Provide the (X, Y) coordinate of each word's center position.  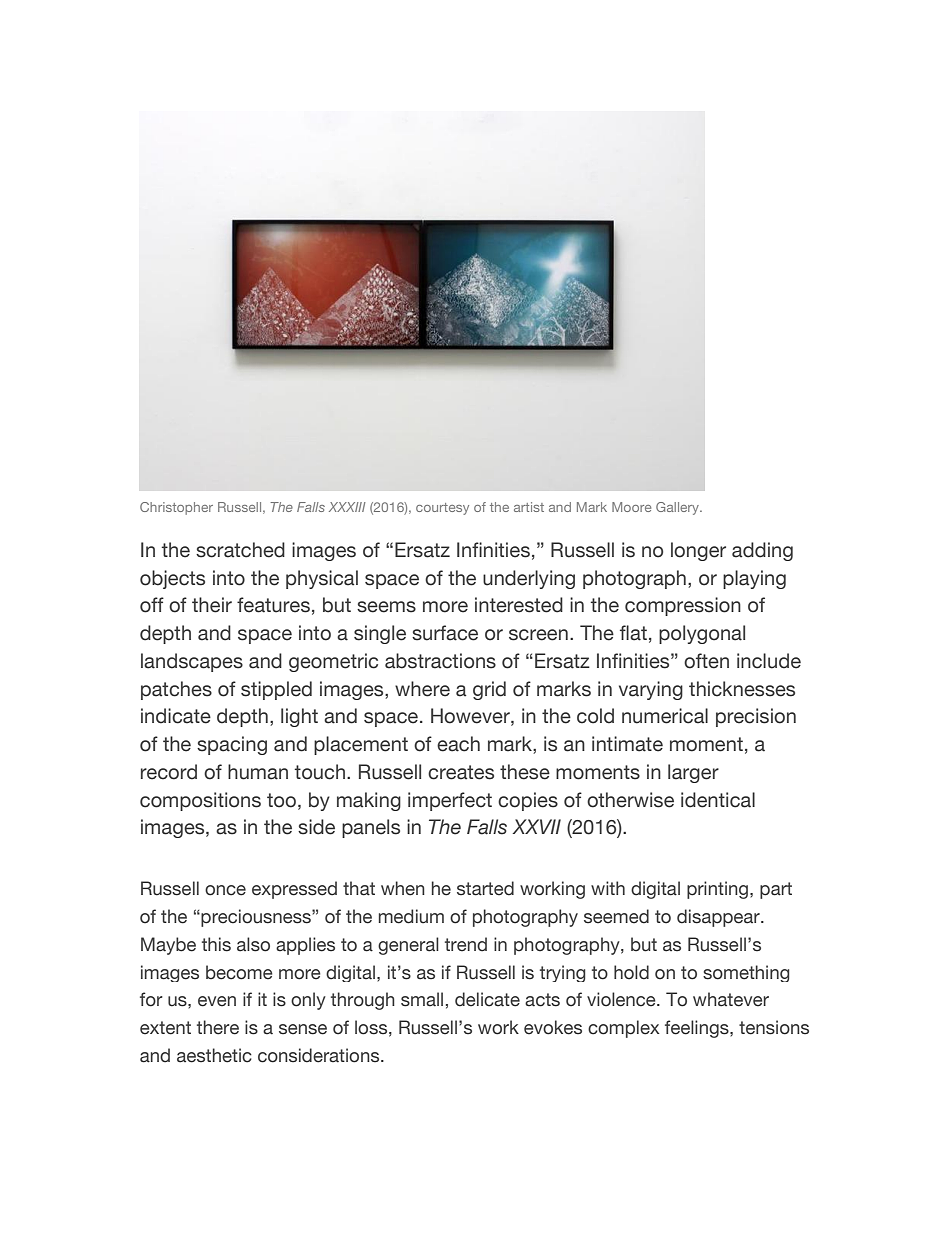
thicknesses (742, 689)
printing (719, 890)
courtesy (442, 509)
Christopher (176, 508)
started (485, 888)
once (225, 890)
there (218, 1027)
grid (489, 690)
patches (176, 690)
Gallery (679, 508)
